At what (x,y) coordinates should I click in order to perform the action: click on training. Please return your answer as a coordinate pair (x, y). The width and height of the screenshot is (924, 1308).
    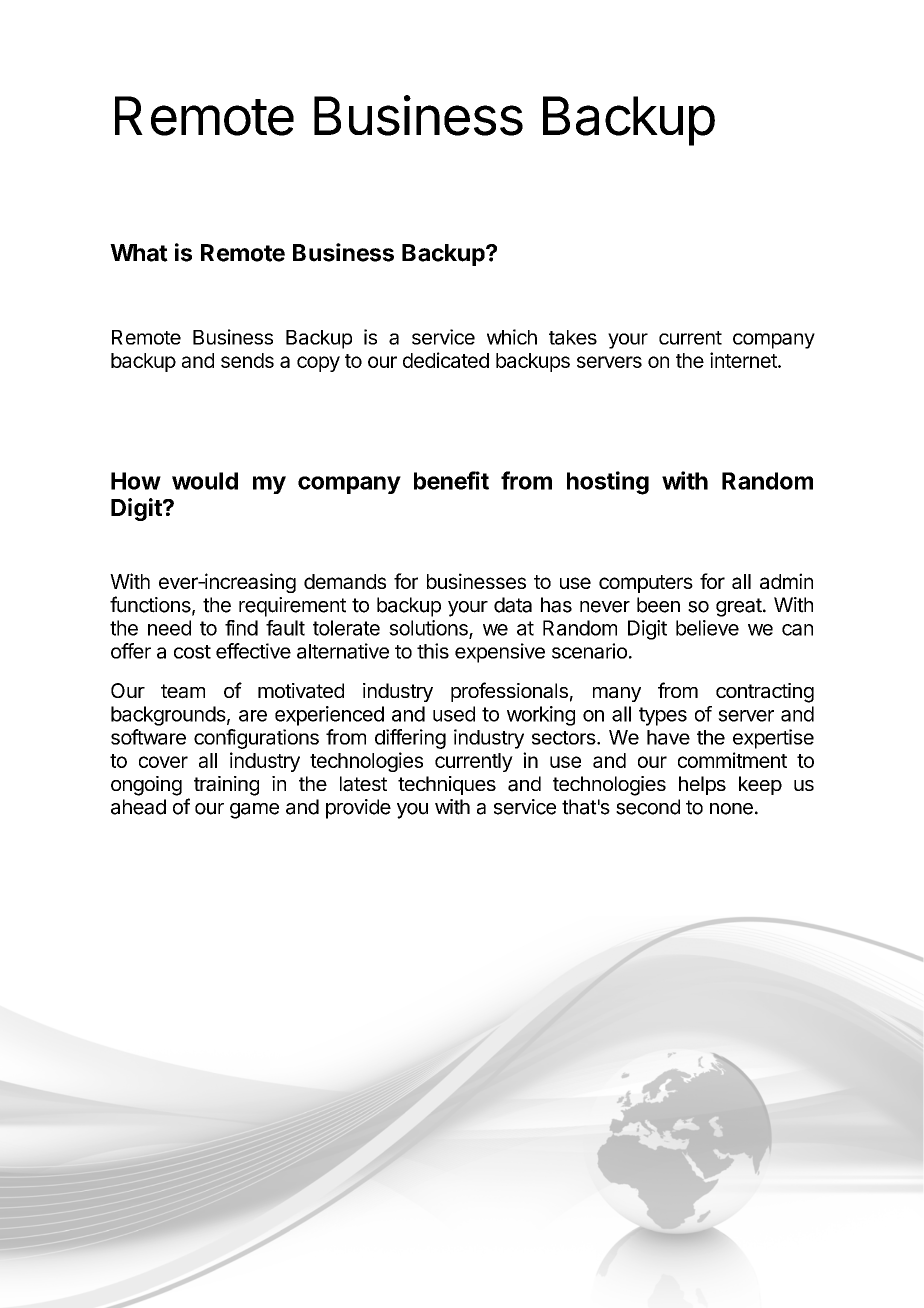
    Looking at the image, I should click on (226, 786).
